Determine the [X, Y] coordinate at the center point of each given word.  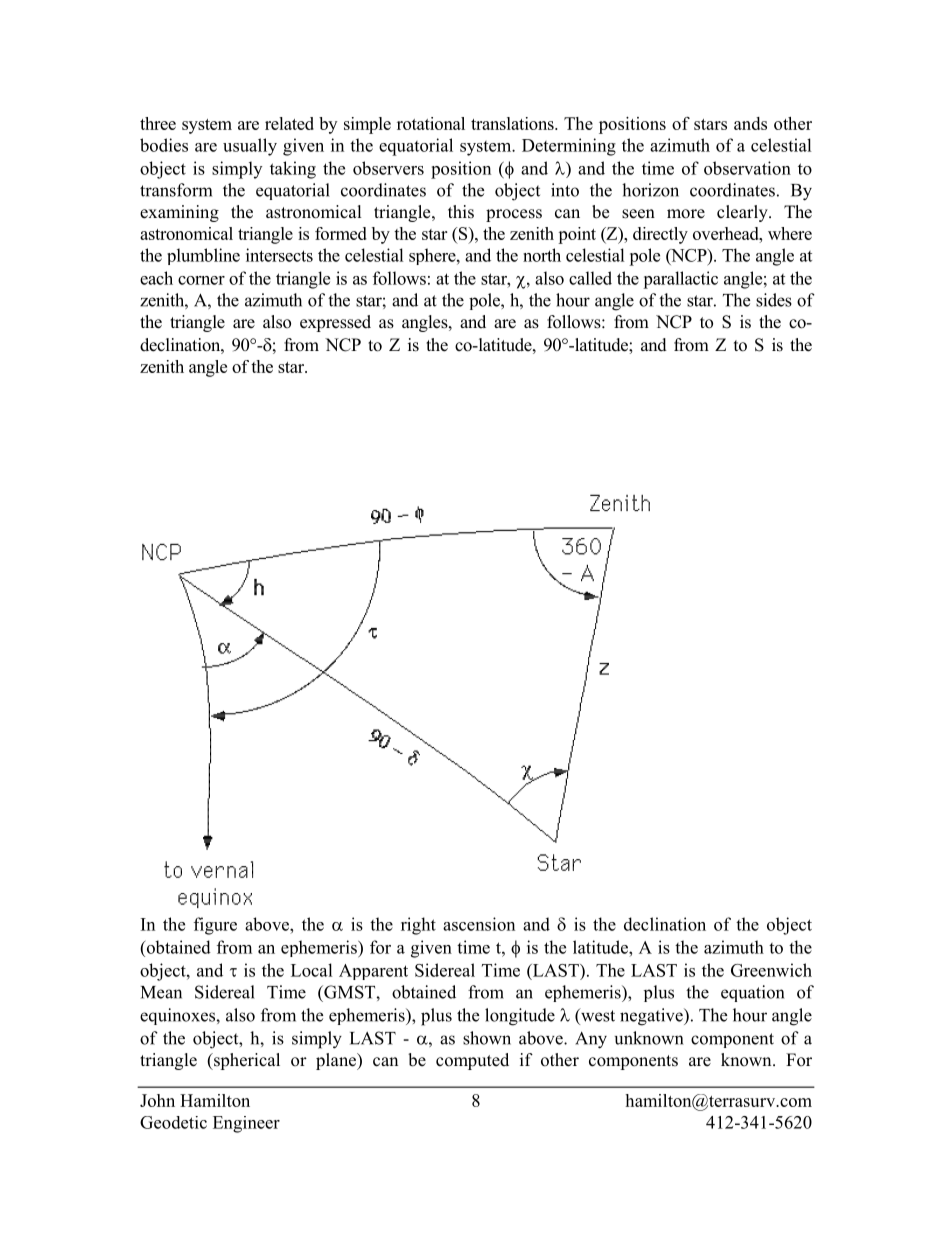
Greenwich [771, 970]
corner [201, 280]
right [418, 926]
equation [752, 993]
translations [513, 123]
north [542, 255]
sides [774, 300]
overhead [727, 233]
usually [250, 147]
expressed [335, 323]
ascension [479, 924]
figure [215, 926]
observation [747, 168]
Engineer [246, 1124]
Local [312, 970]
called [590, 278]
